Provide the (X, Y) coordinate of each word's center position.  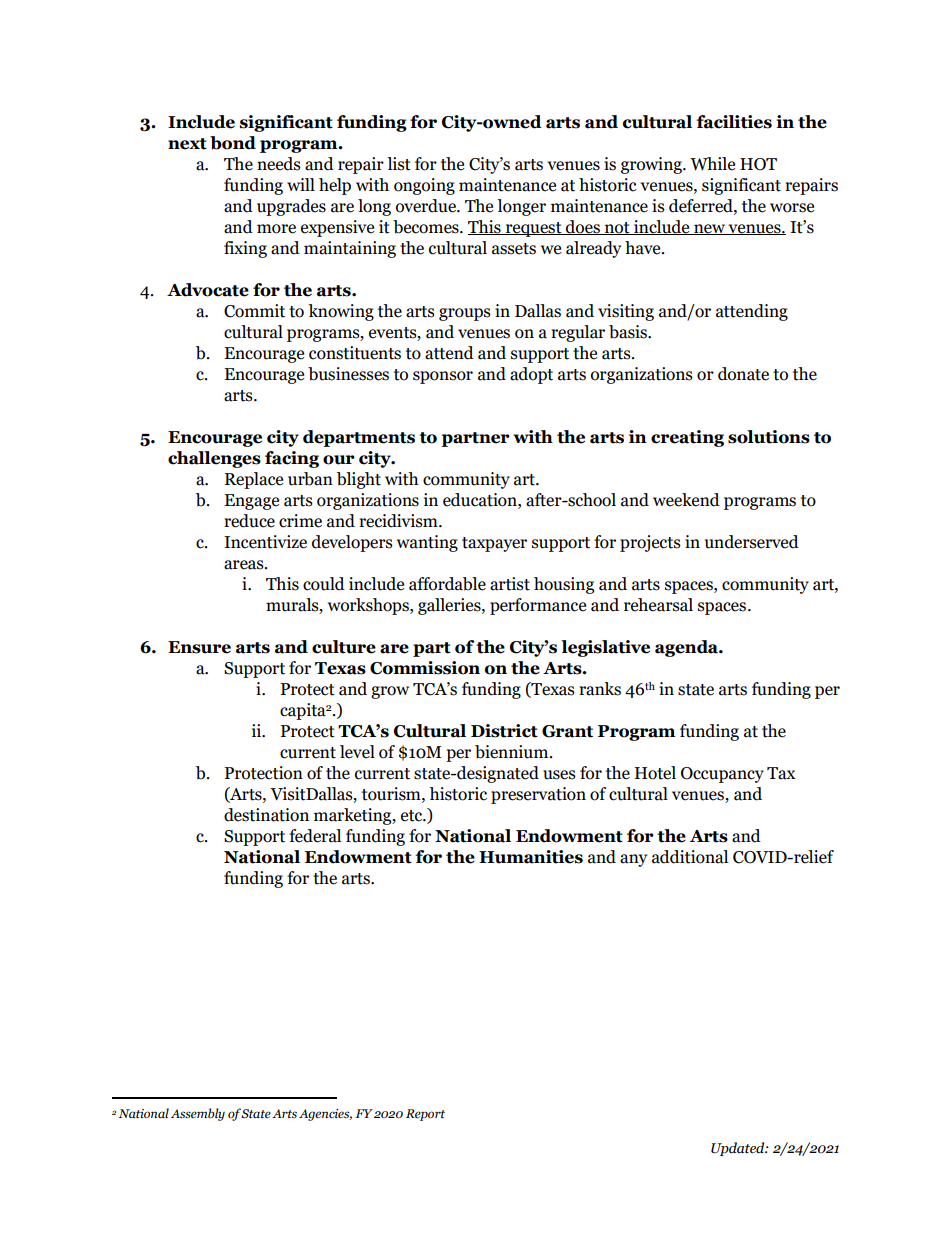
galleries (450, 606)
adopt (531, 375)
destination (266, 815)
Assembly (198, 1114)
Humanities (531, 857)
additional (690, 857)
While (712, 164)
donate (743, 374)
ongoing (424, 186)
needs (279, 164)
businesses (348, 374)
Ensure (199, 647)
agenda (687, 648)
